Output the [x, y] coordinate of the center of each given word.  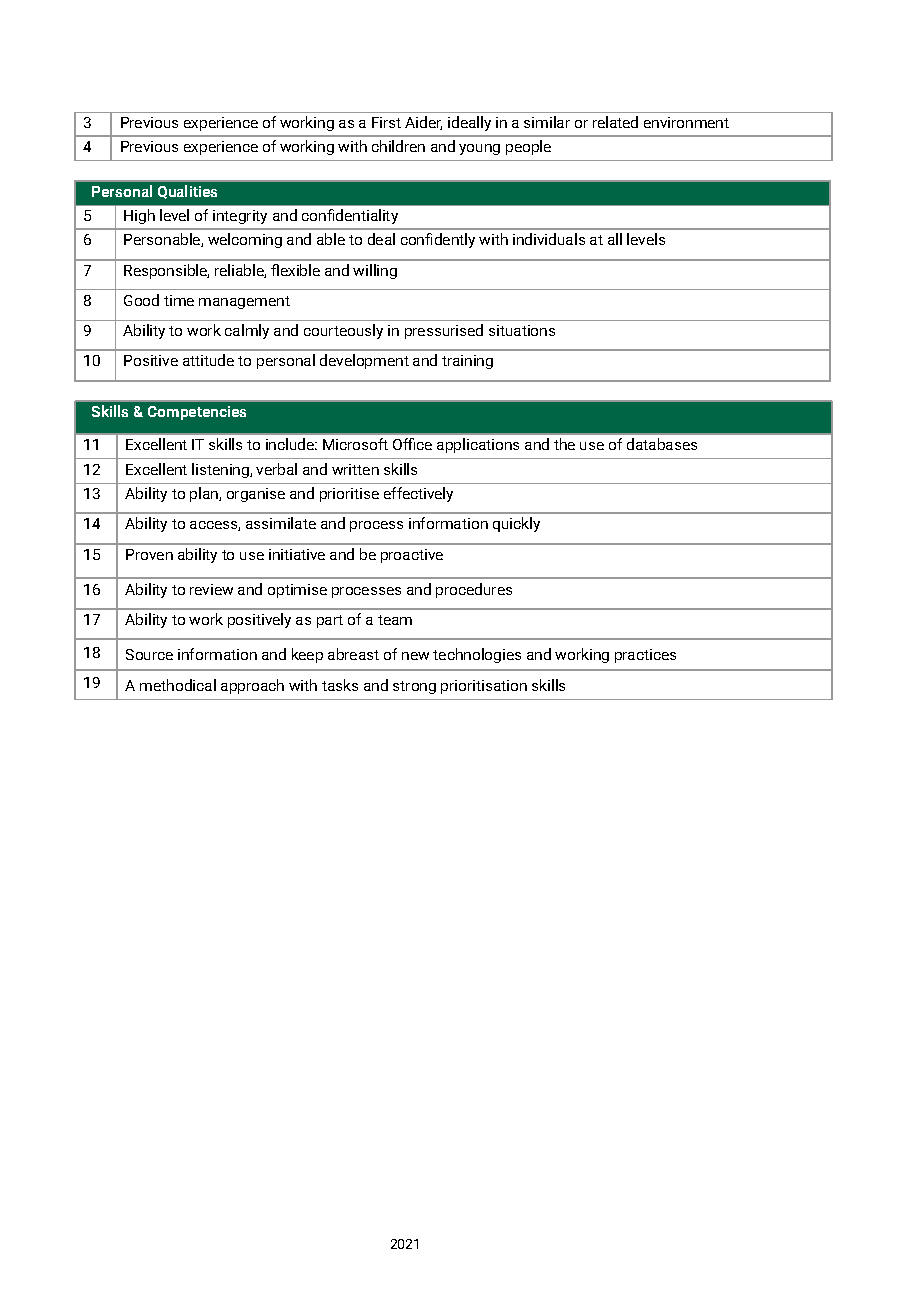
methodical [178, 685]
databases [662, 444]
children [398, 146]
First [386, 122]
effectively [418, 494]
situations [522, 330]
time [179, 300]
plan [205, 494]
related [615, 122]
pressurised [444, 331]
